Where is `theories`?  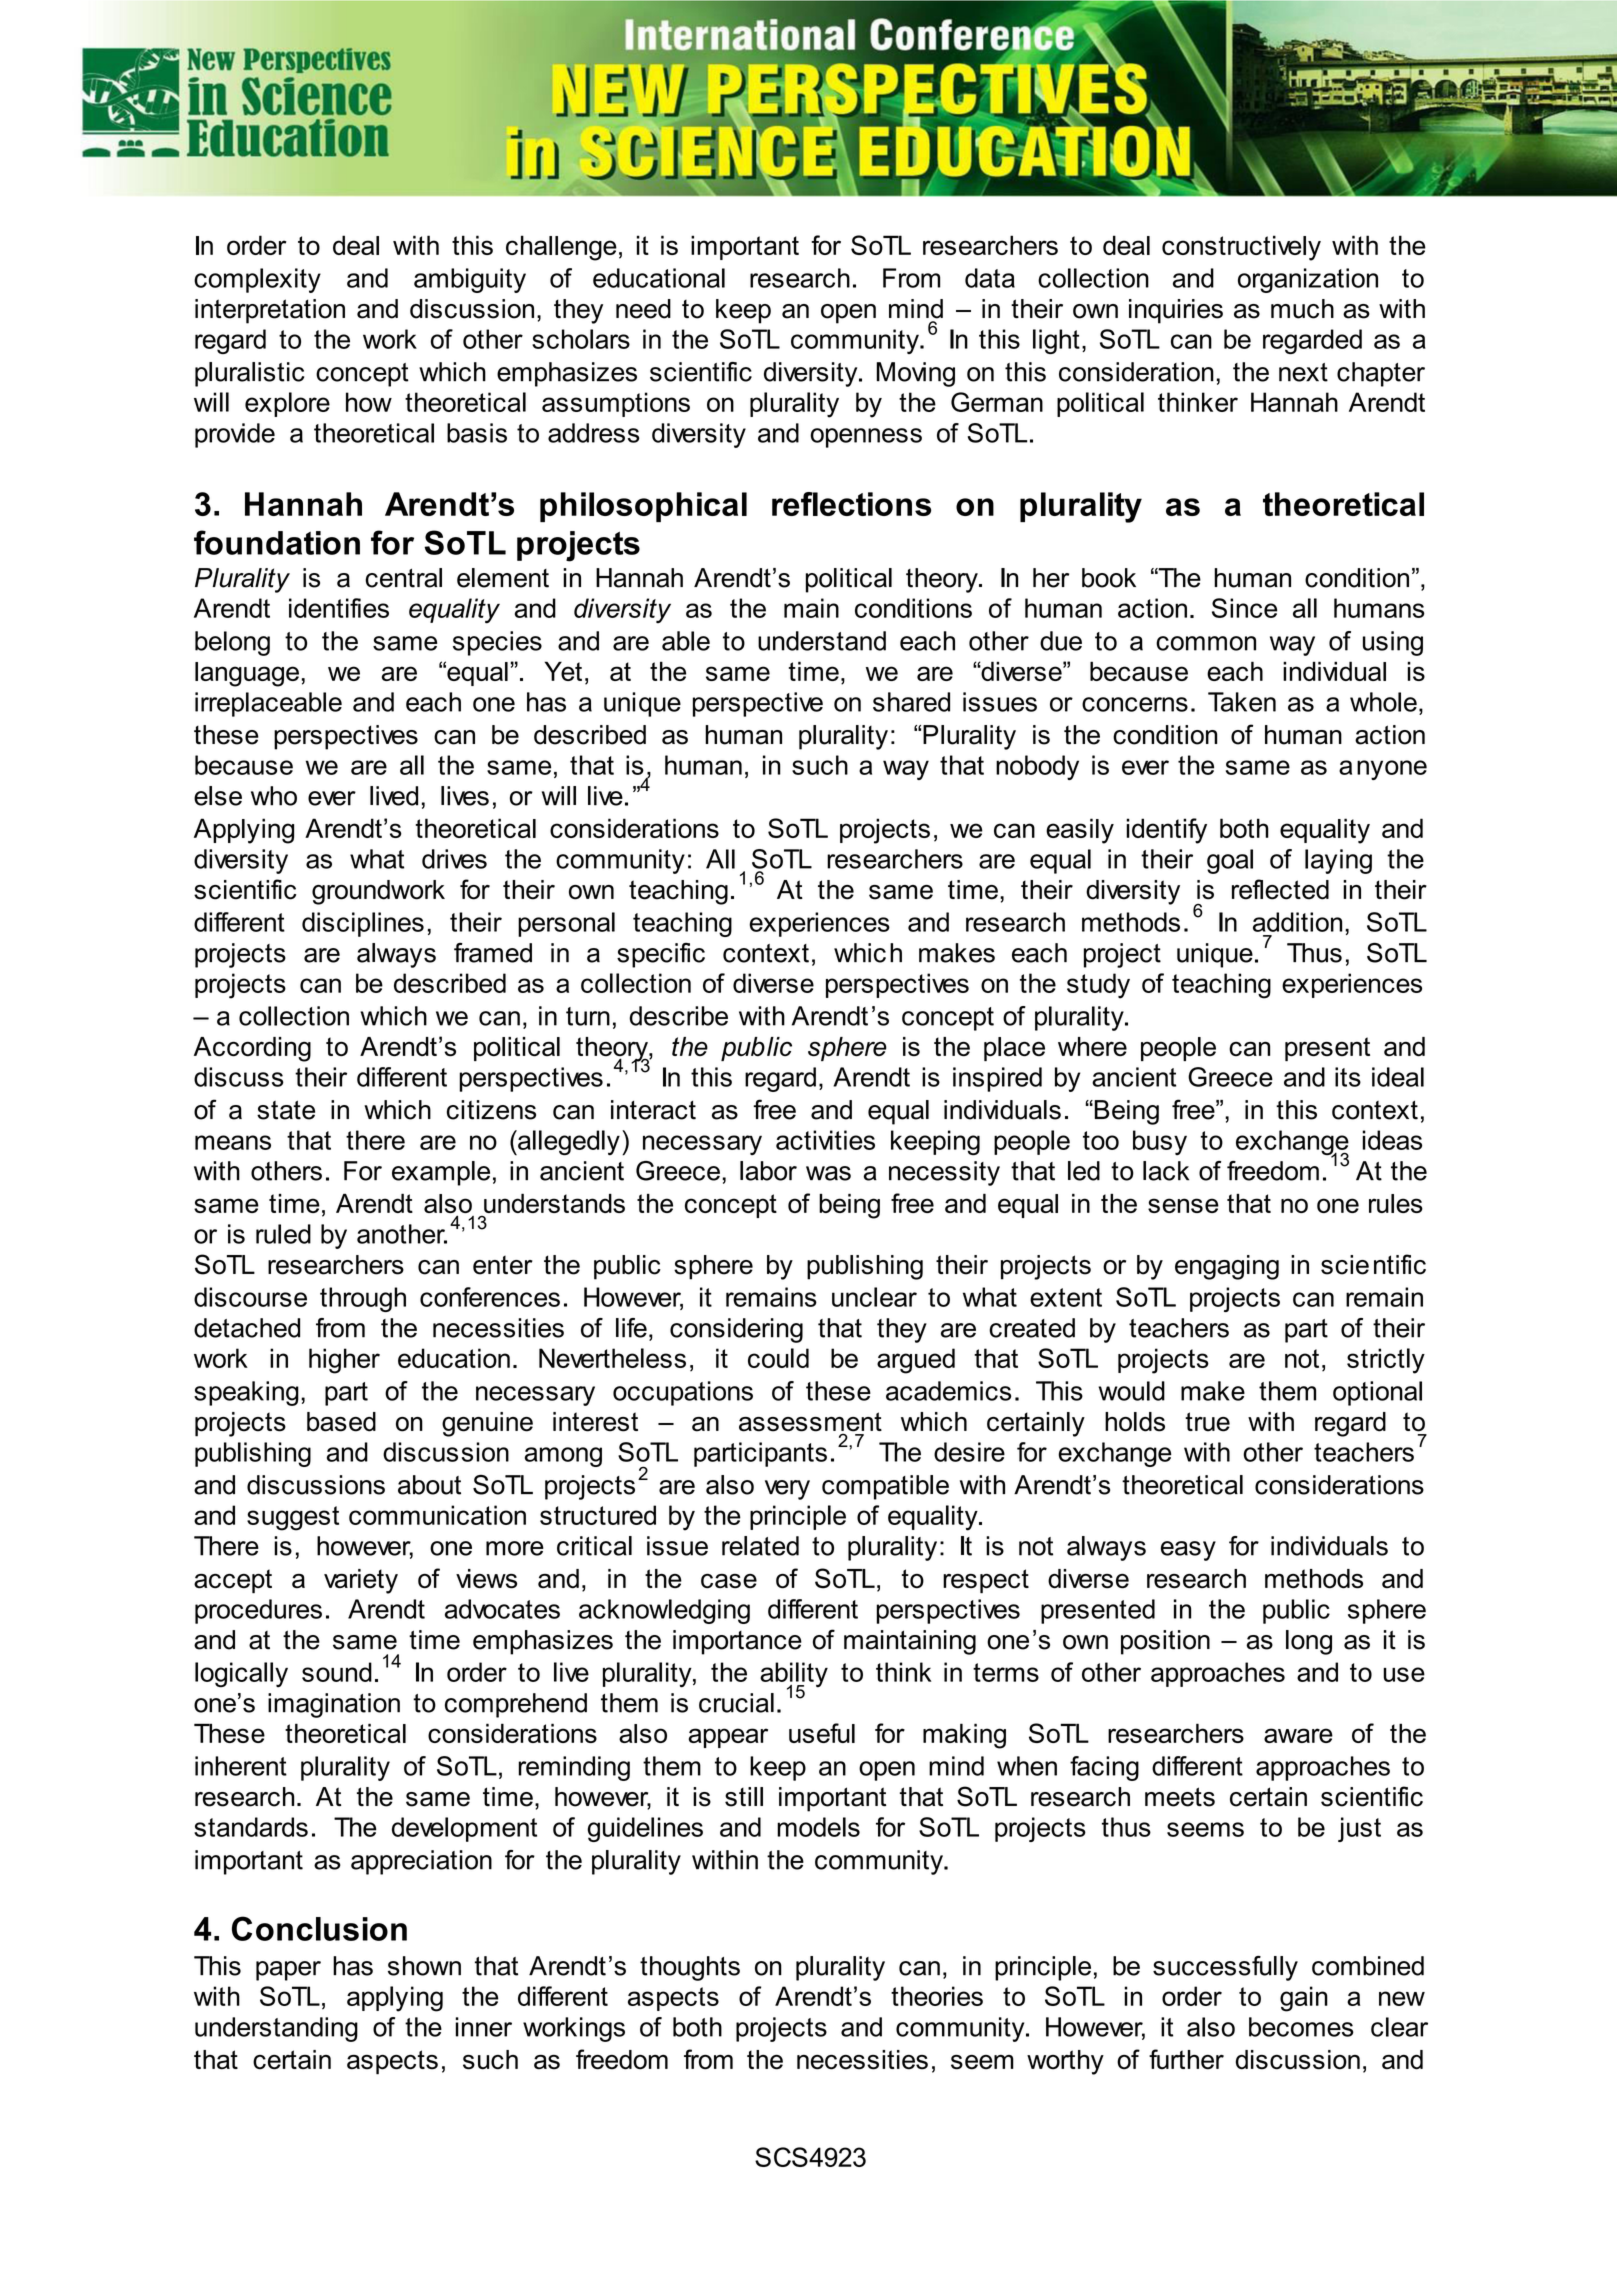
theories is located at coordinates (937, 1996).
